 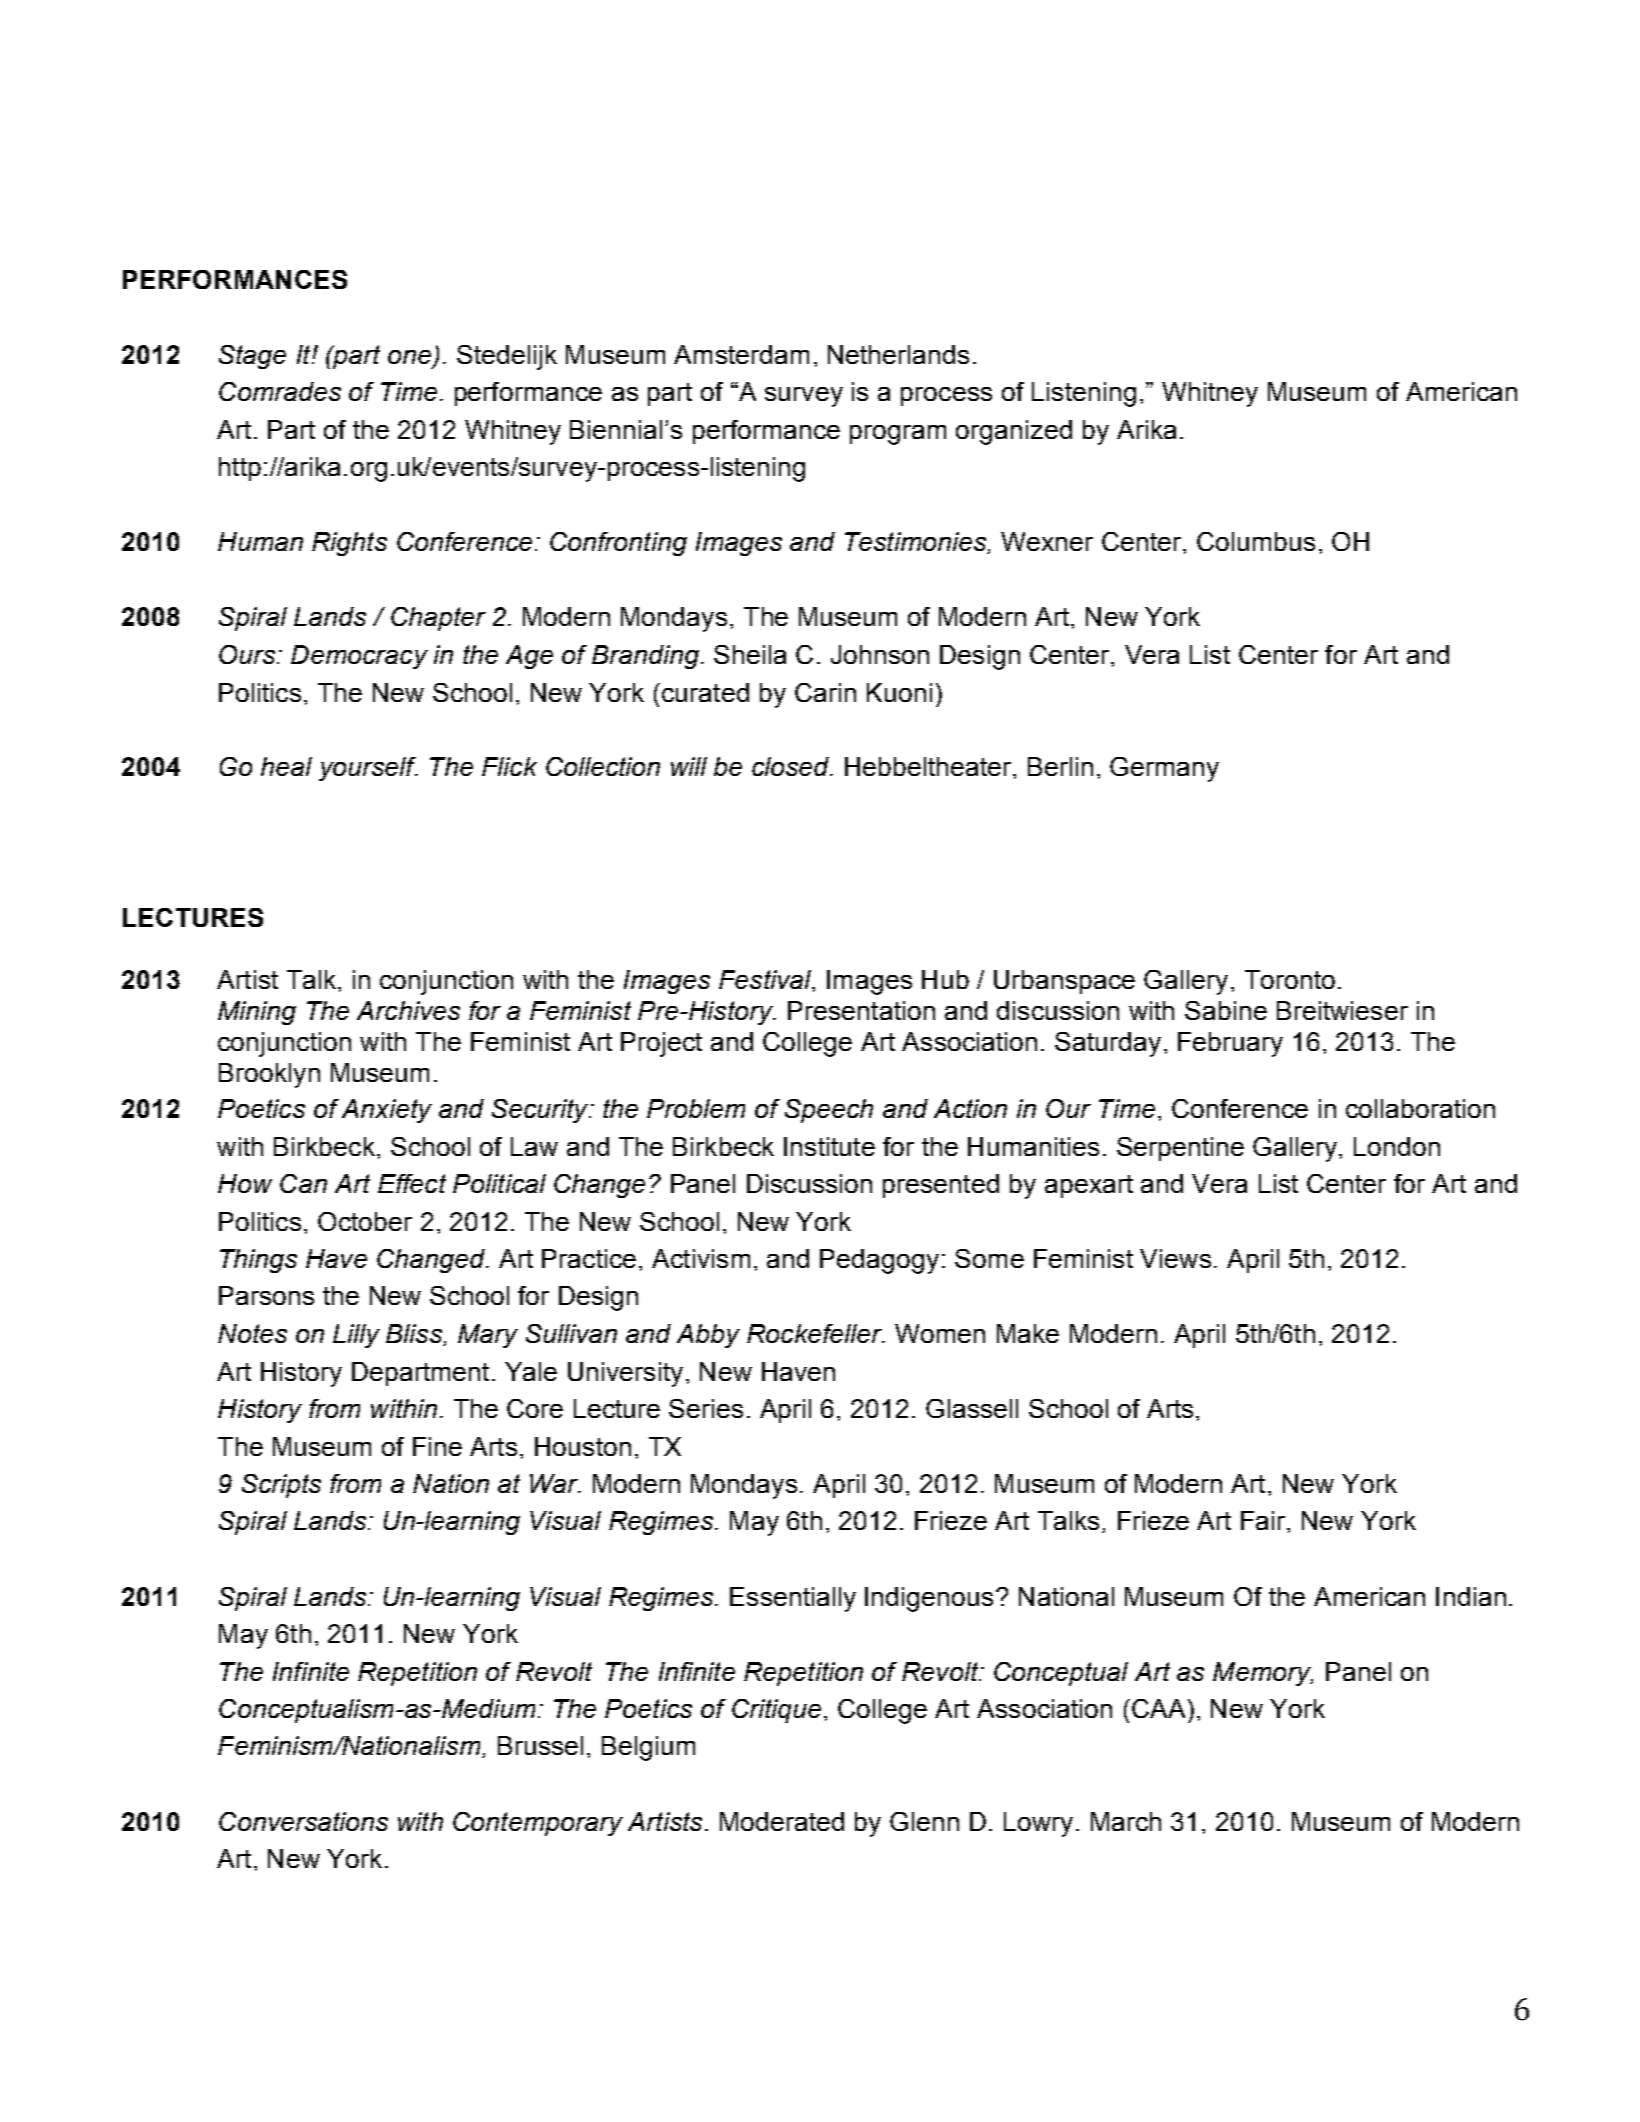 I want to click on program, so click(x=898, y=435).
